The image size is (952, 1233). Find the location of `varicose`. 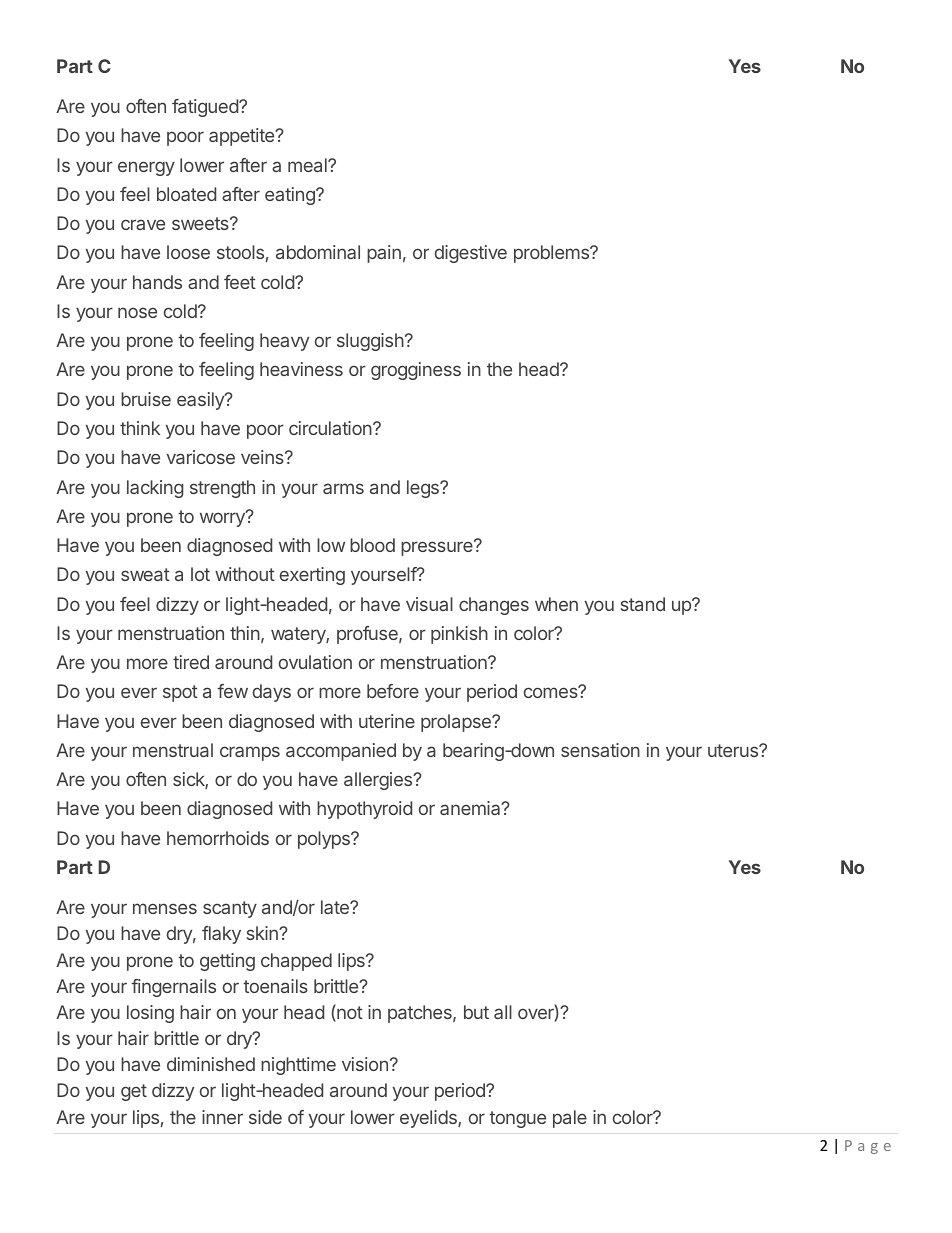

varicose is located at coordinates (201, 457).
